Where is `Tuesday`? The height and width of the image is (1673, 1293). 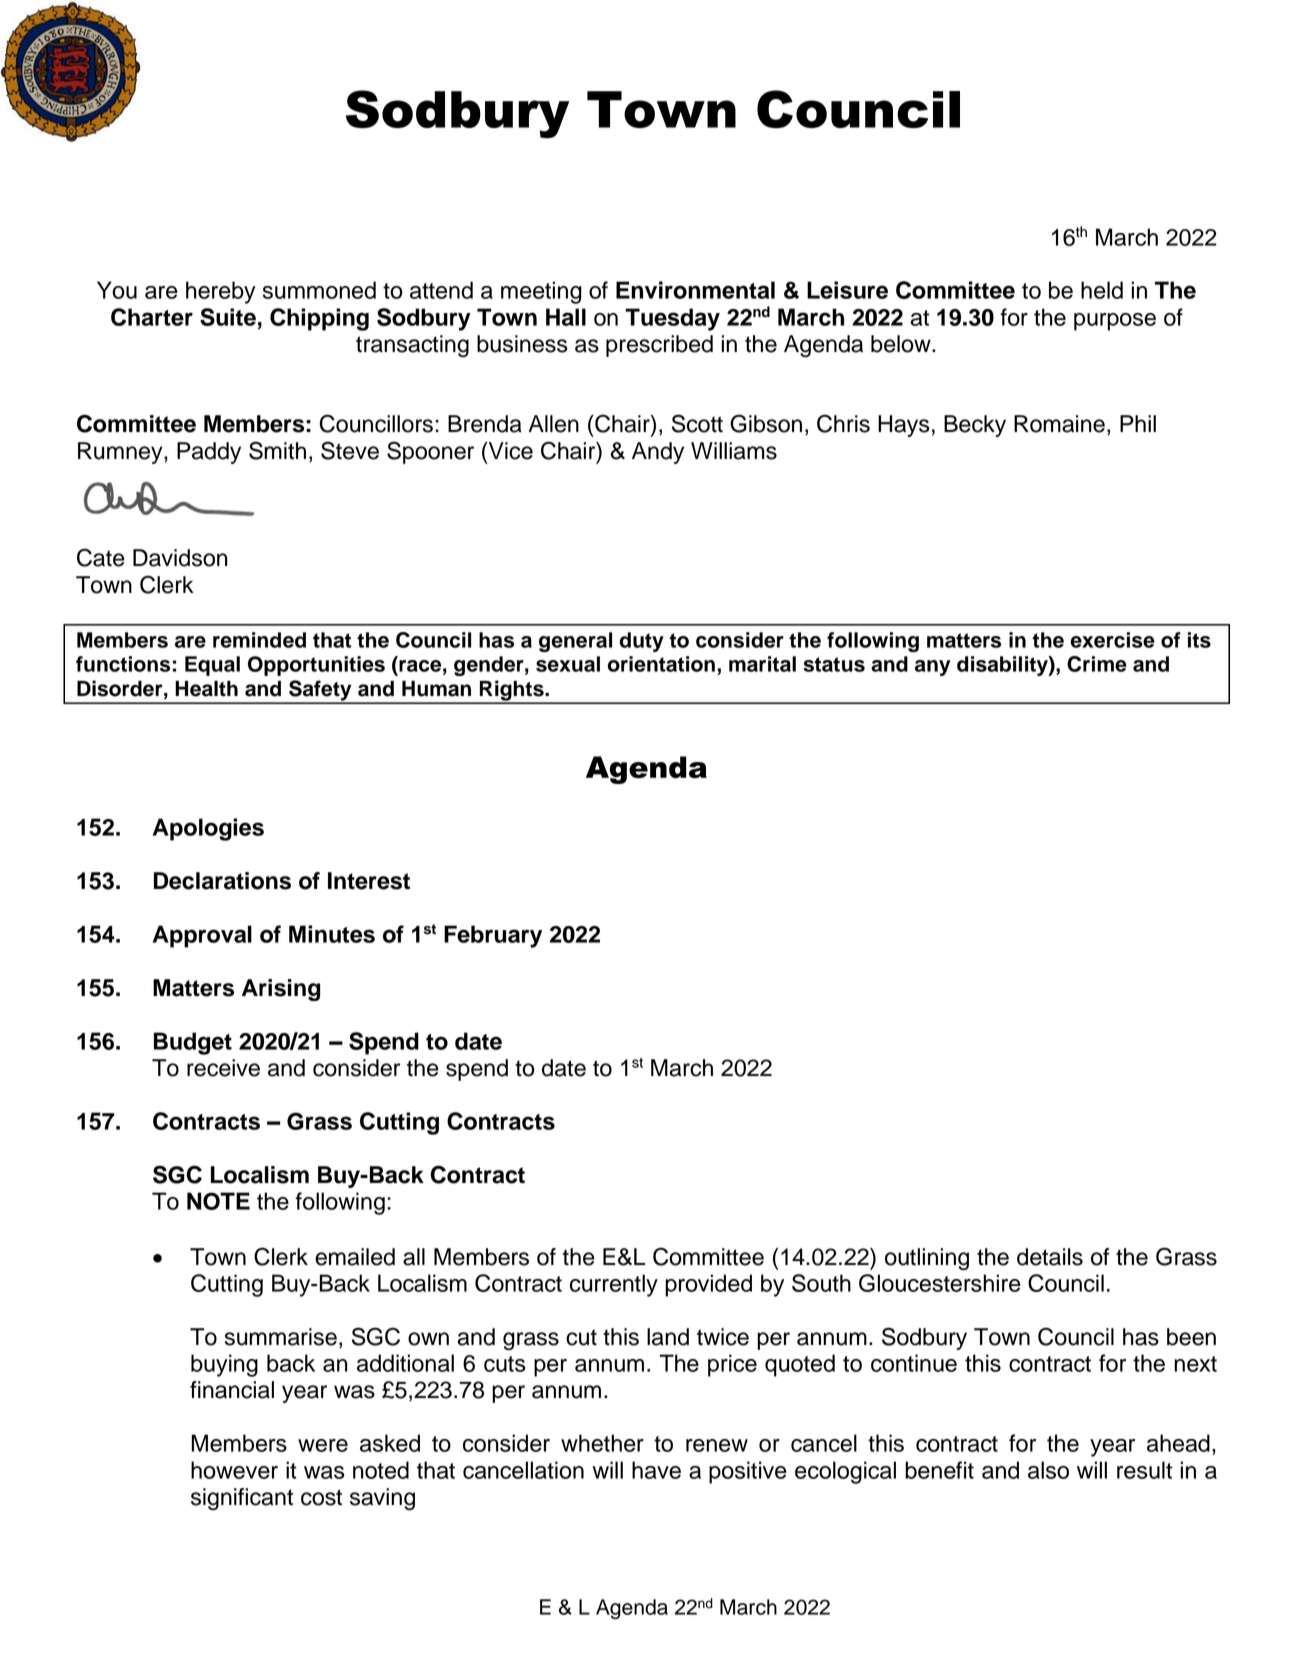 Tuesday is located at coordinates (672, 319).
